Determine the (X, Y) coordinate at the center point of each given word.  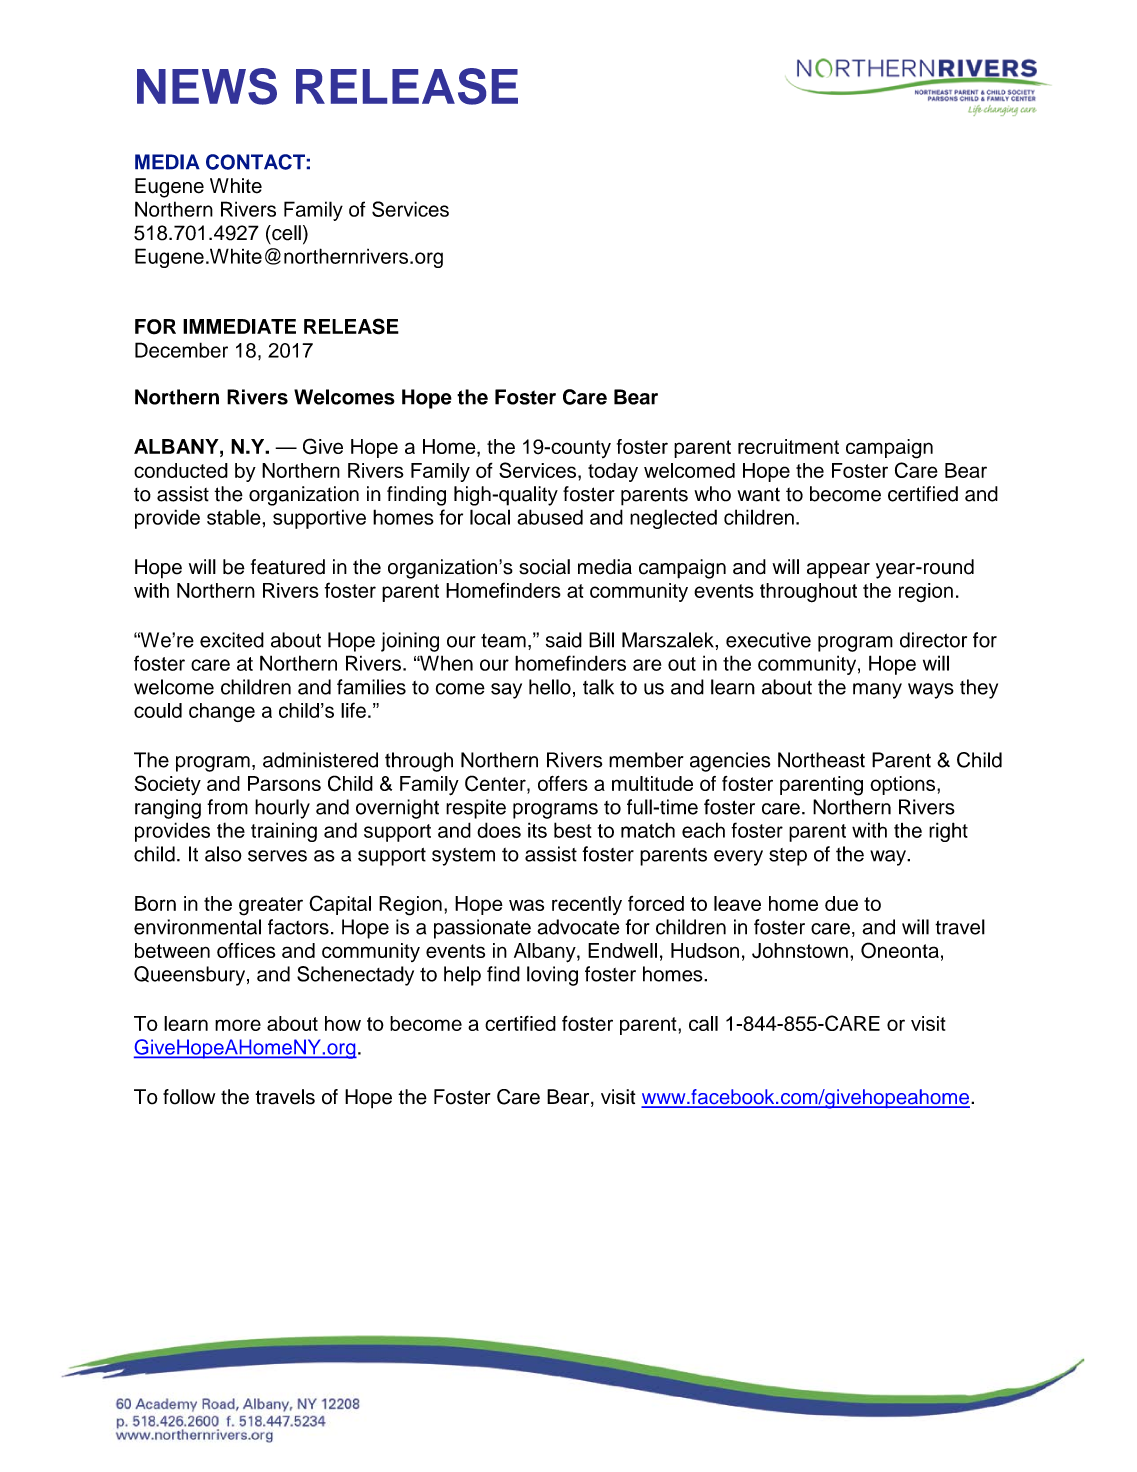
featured (288, 567)
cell (285, 233)
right (948, 832)
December (181, 350)
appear (838, 571)
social (544, 567)
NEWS (207, 86)
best (572, 830)
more (238, 1025)
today (613, 472)
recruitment (788, 446)
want (758, 494)
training (284, 832)
